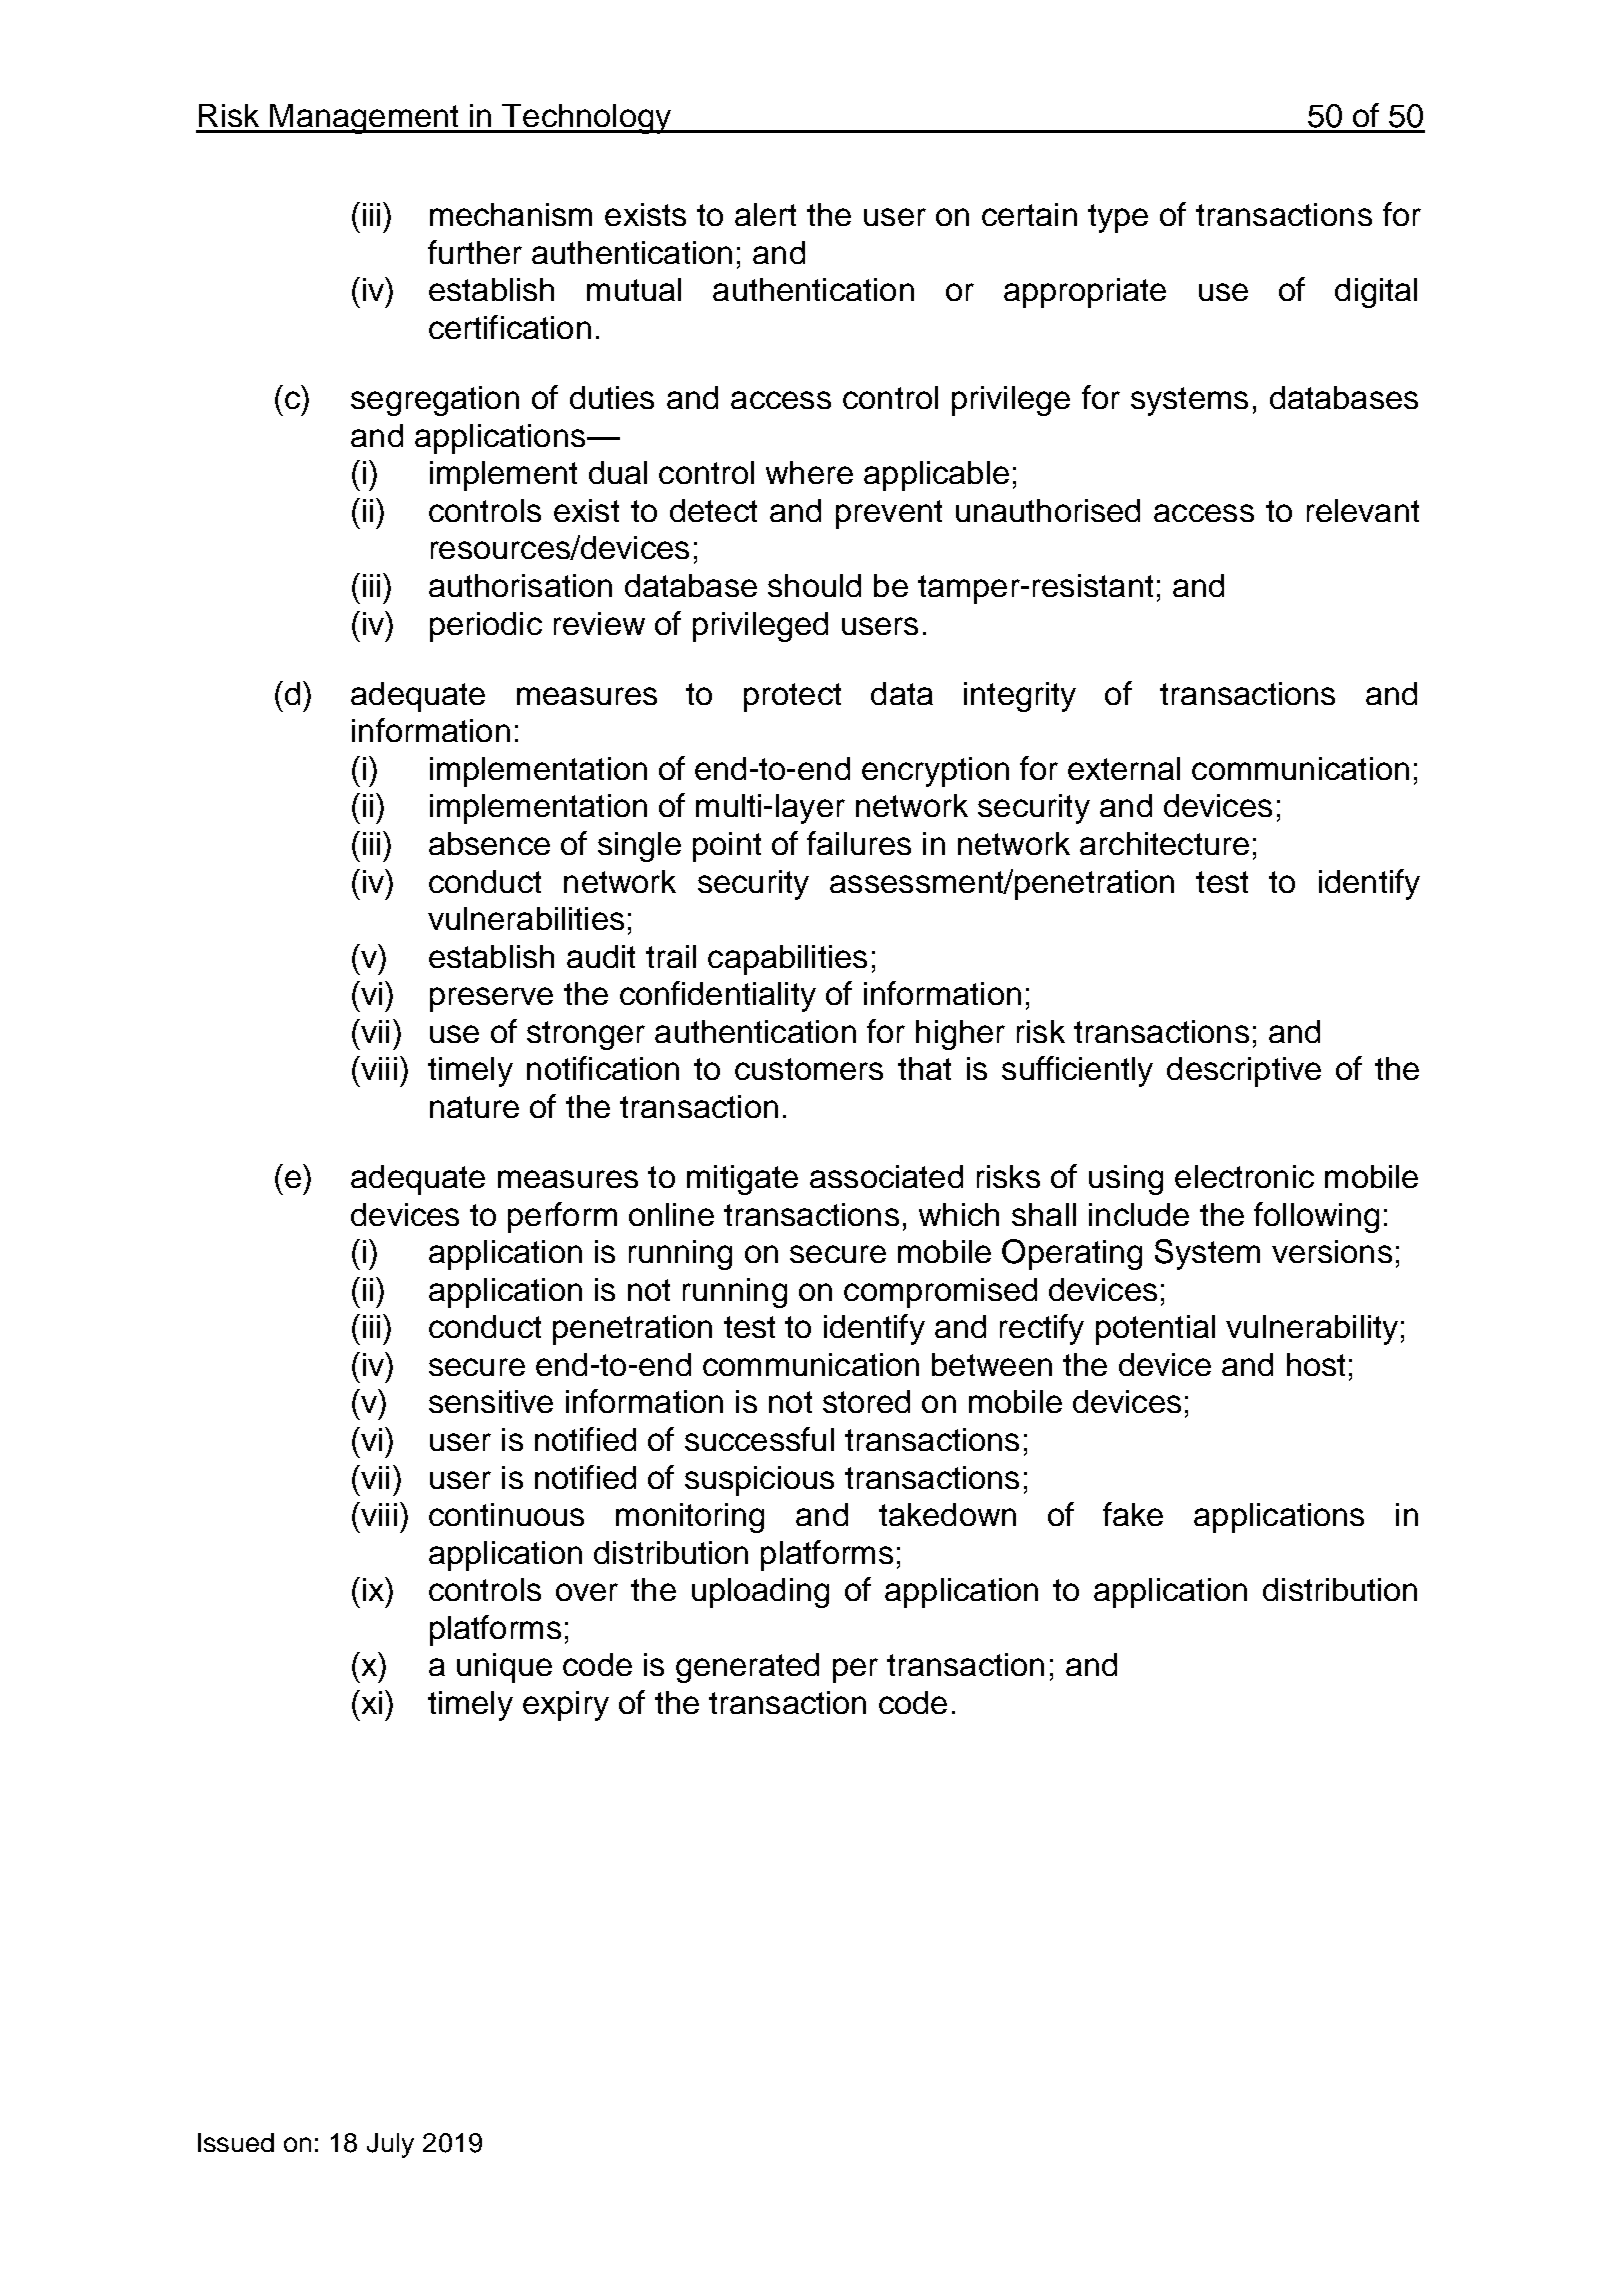  What do you see at coordinates (747, 1668) in the image?
I see `generated` at bounding box center [747, 1668].
